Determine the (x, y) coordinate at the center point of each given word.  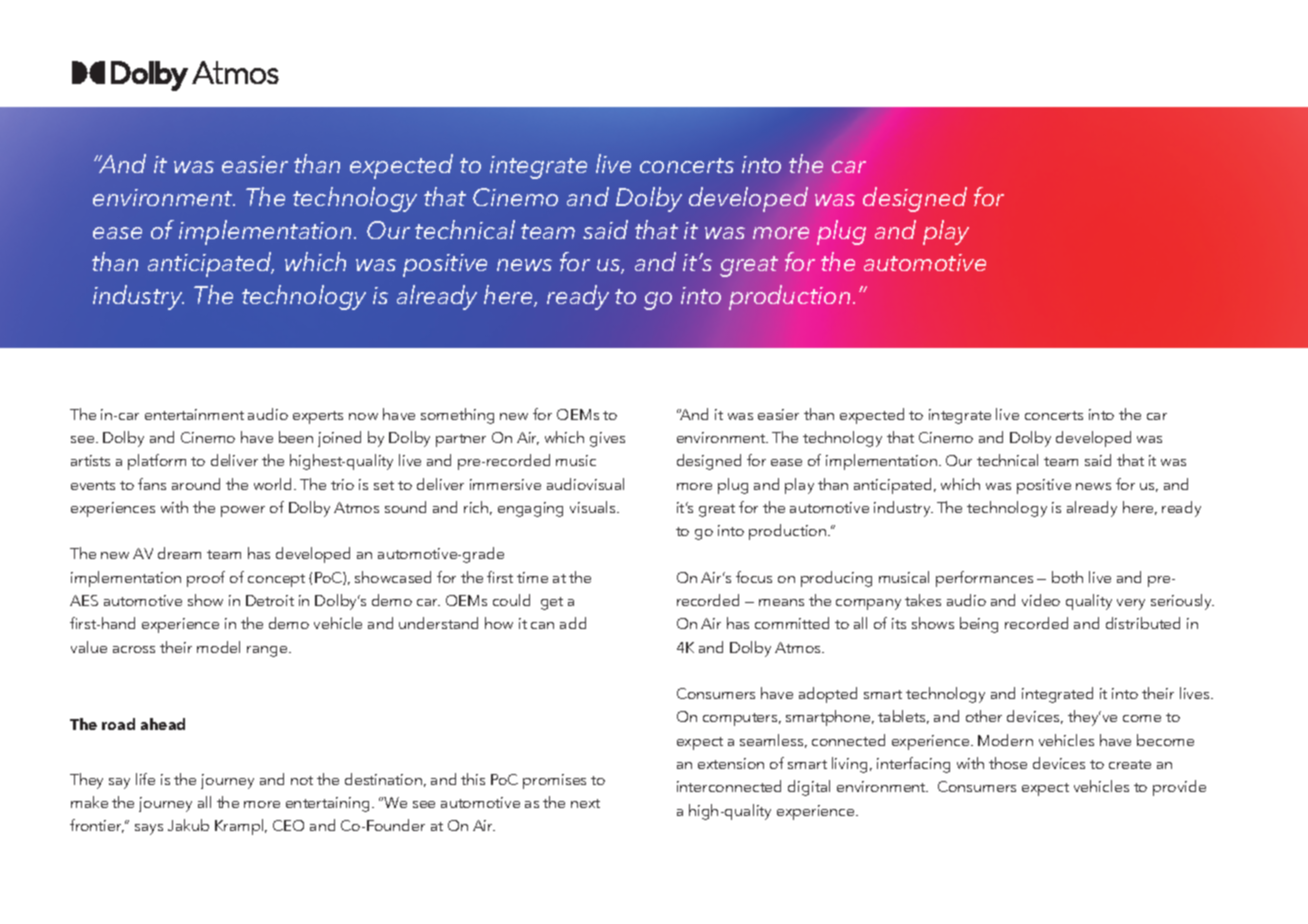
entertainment (194, 414)
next (585, 803)
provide (1179, 788)
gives (607, 439)
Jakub (188, 825)
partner (461, 440)
